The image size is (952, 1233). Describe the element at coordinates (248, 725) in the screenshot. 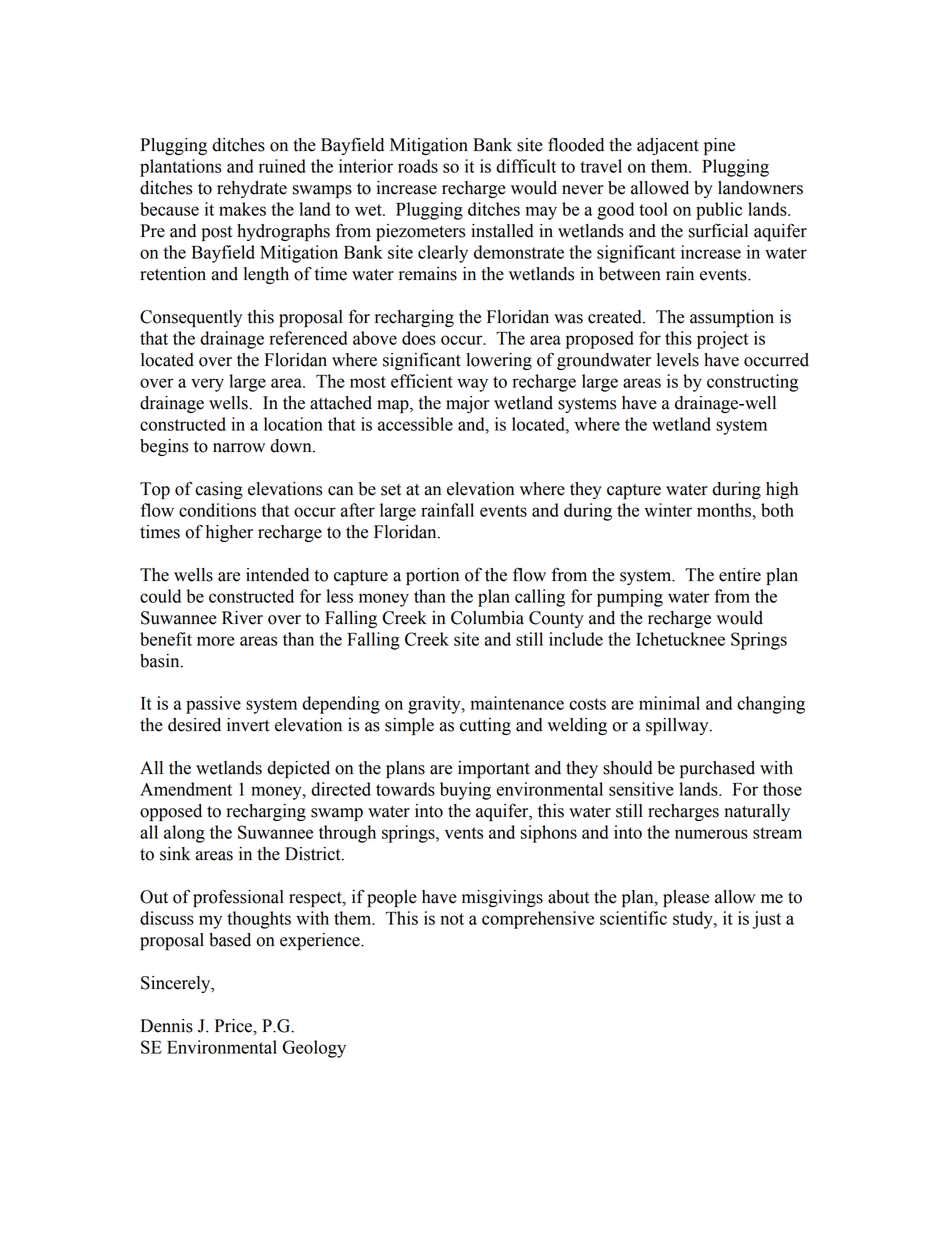

I see `invert` at that location.
